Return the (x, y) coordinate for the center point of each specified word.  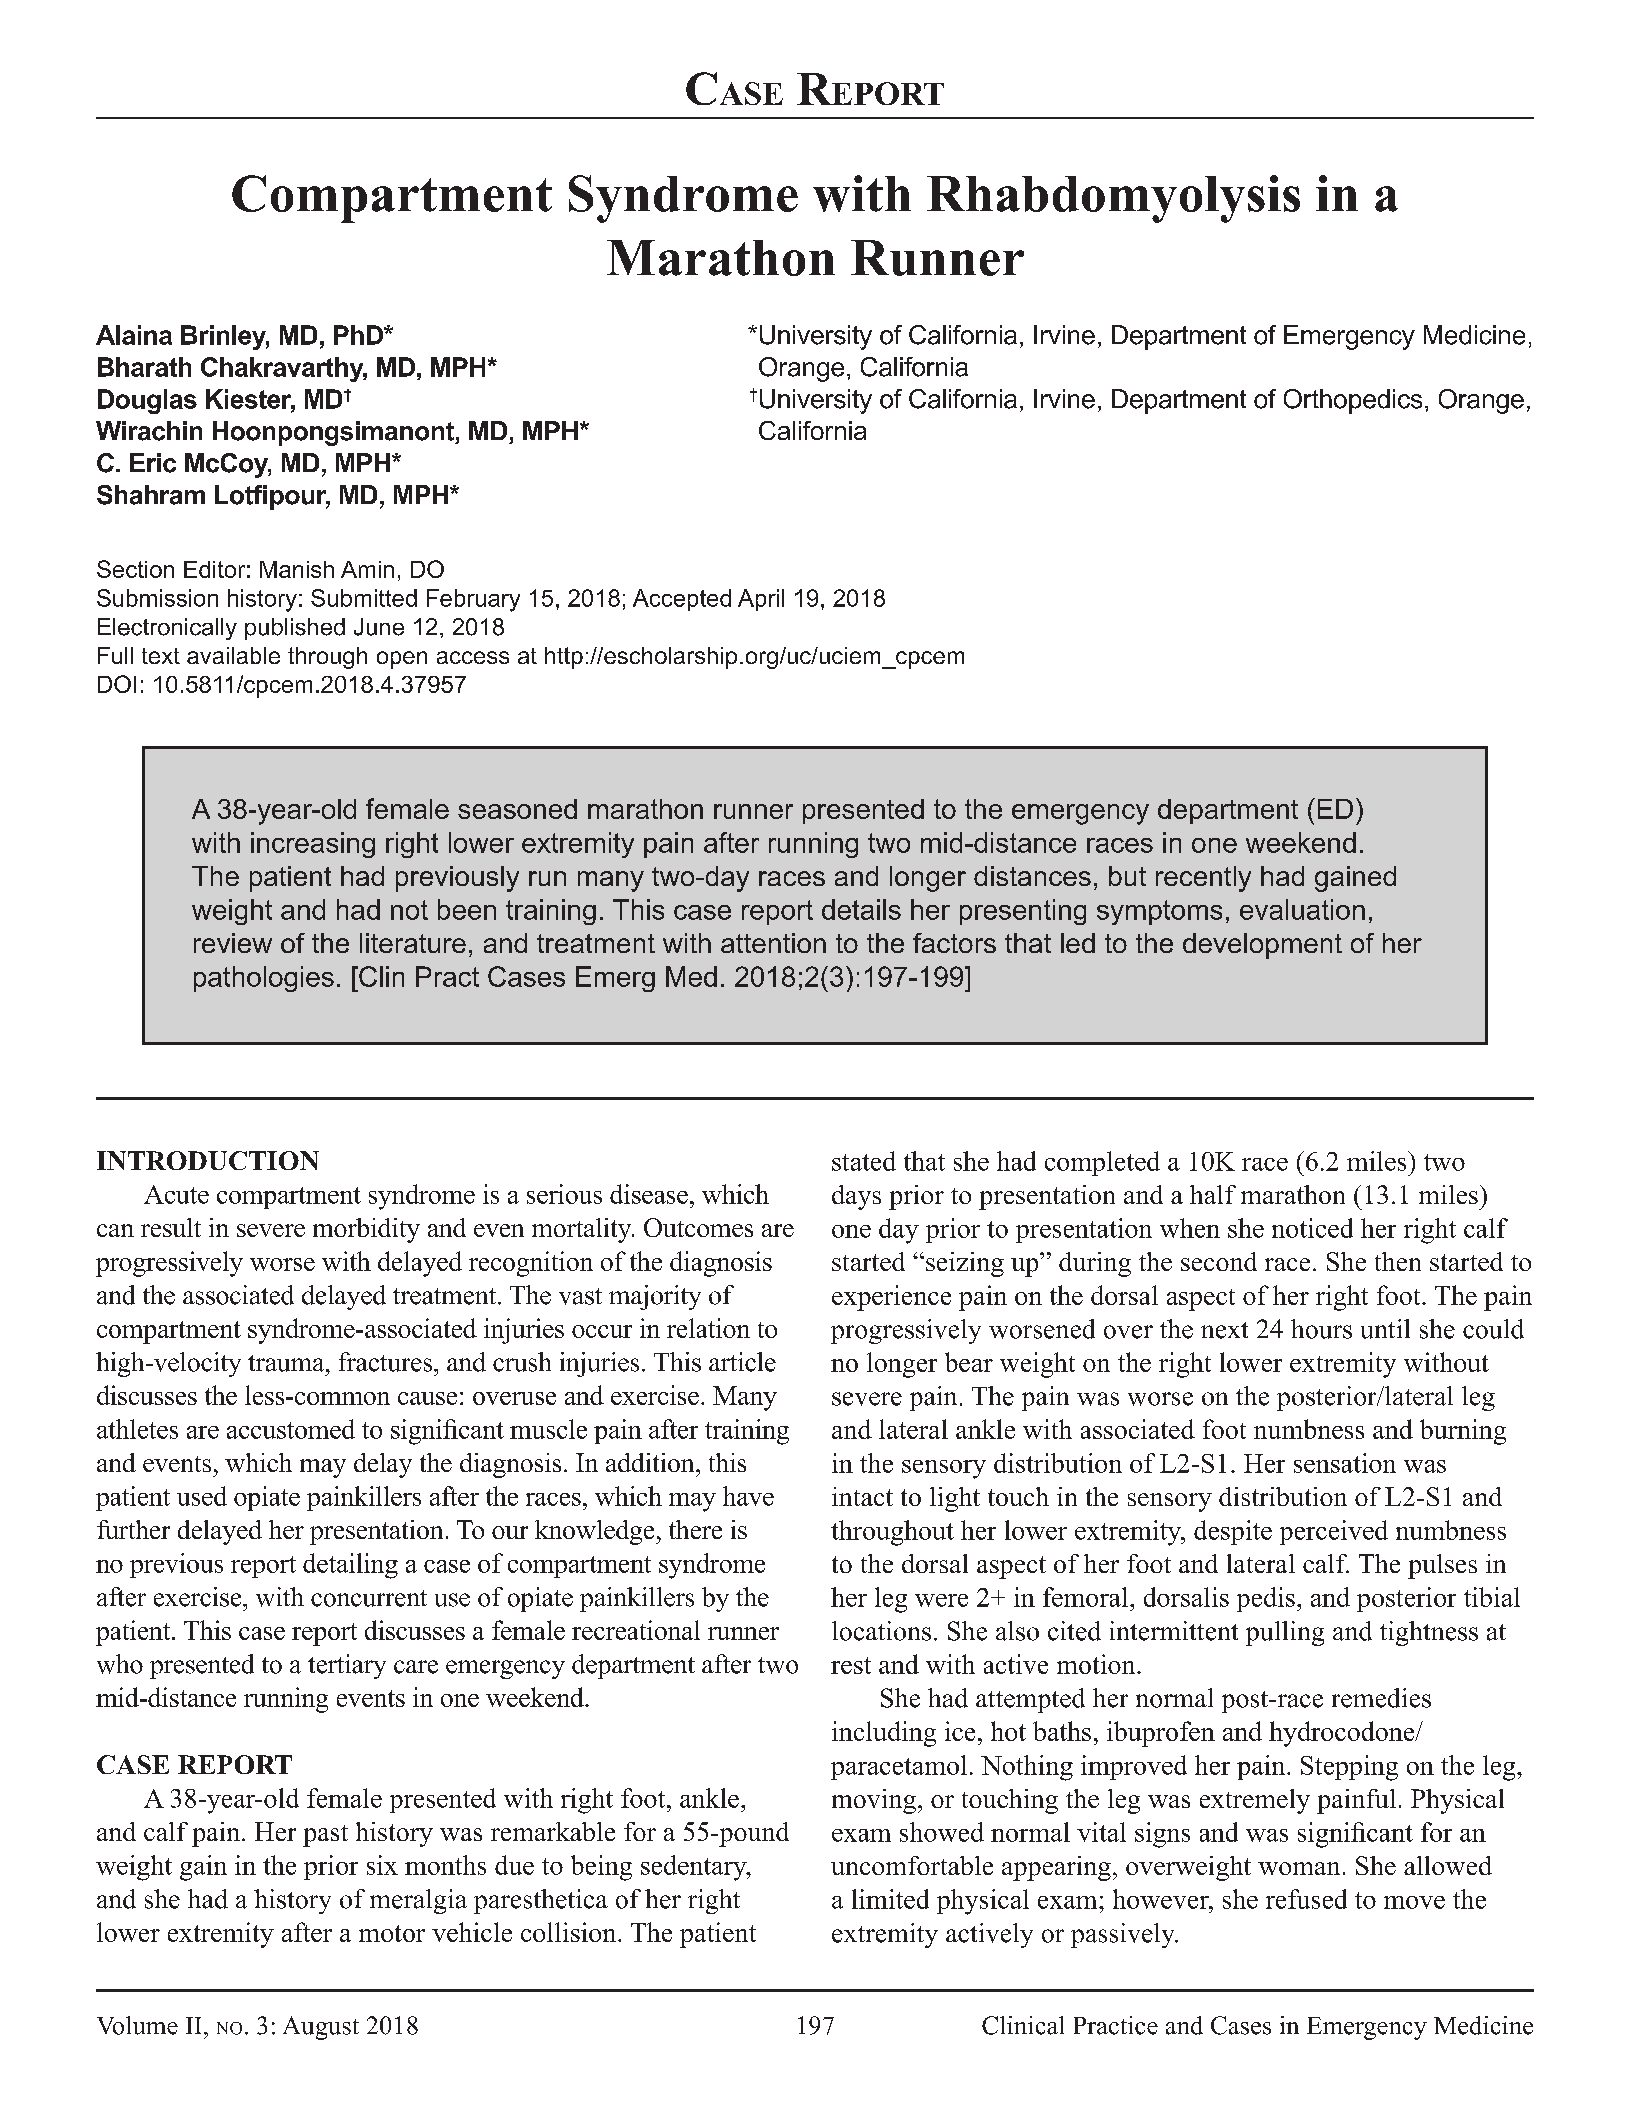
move (1414, 1902)
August (321, 2028)
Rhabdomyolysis (1113, 199)
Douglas (147, 401)
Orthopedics (1353, 401)
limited (890, 1899)
